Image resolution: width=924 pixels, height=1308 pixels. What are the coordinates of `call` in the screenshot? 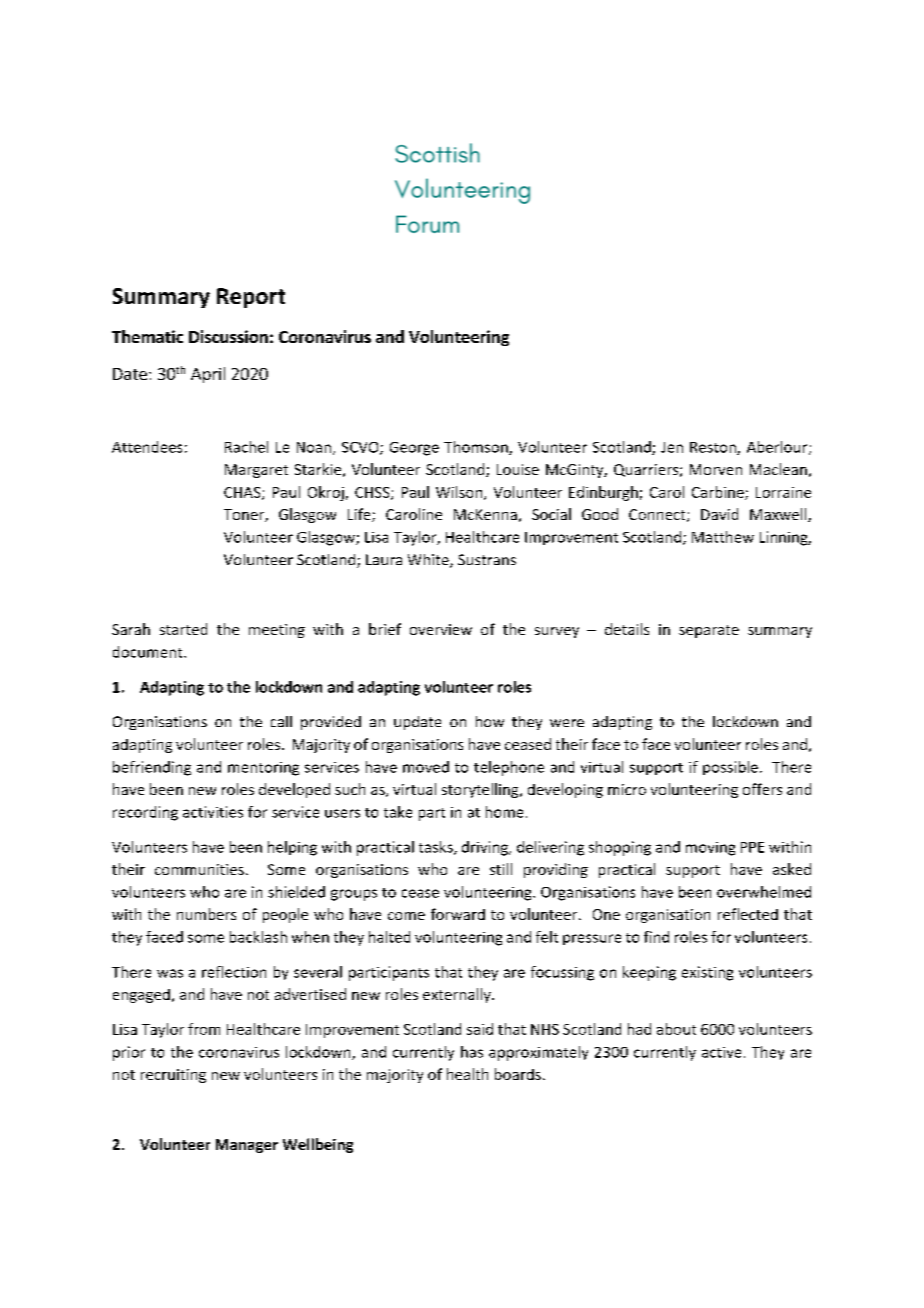 It's located at (281, 721).
